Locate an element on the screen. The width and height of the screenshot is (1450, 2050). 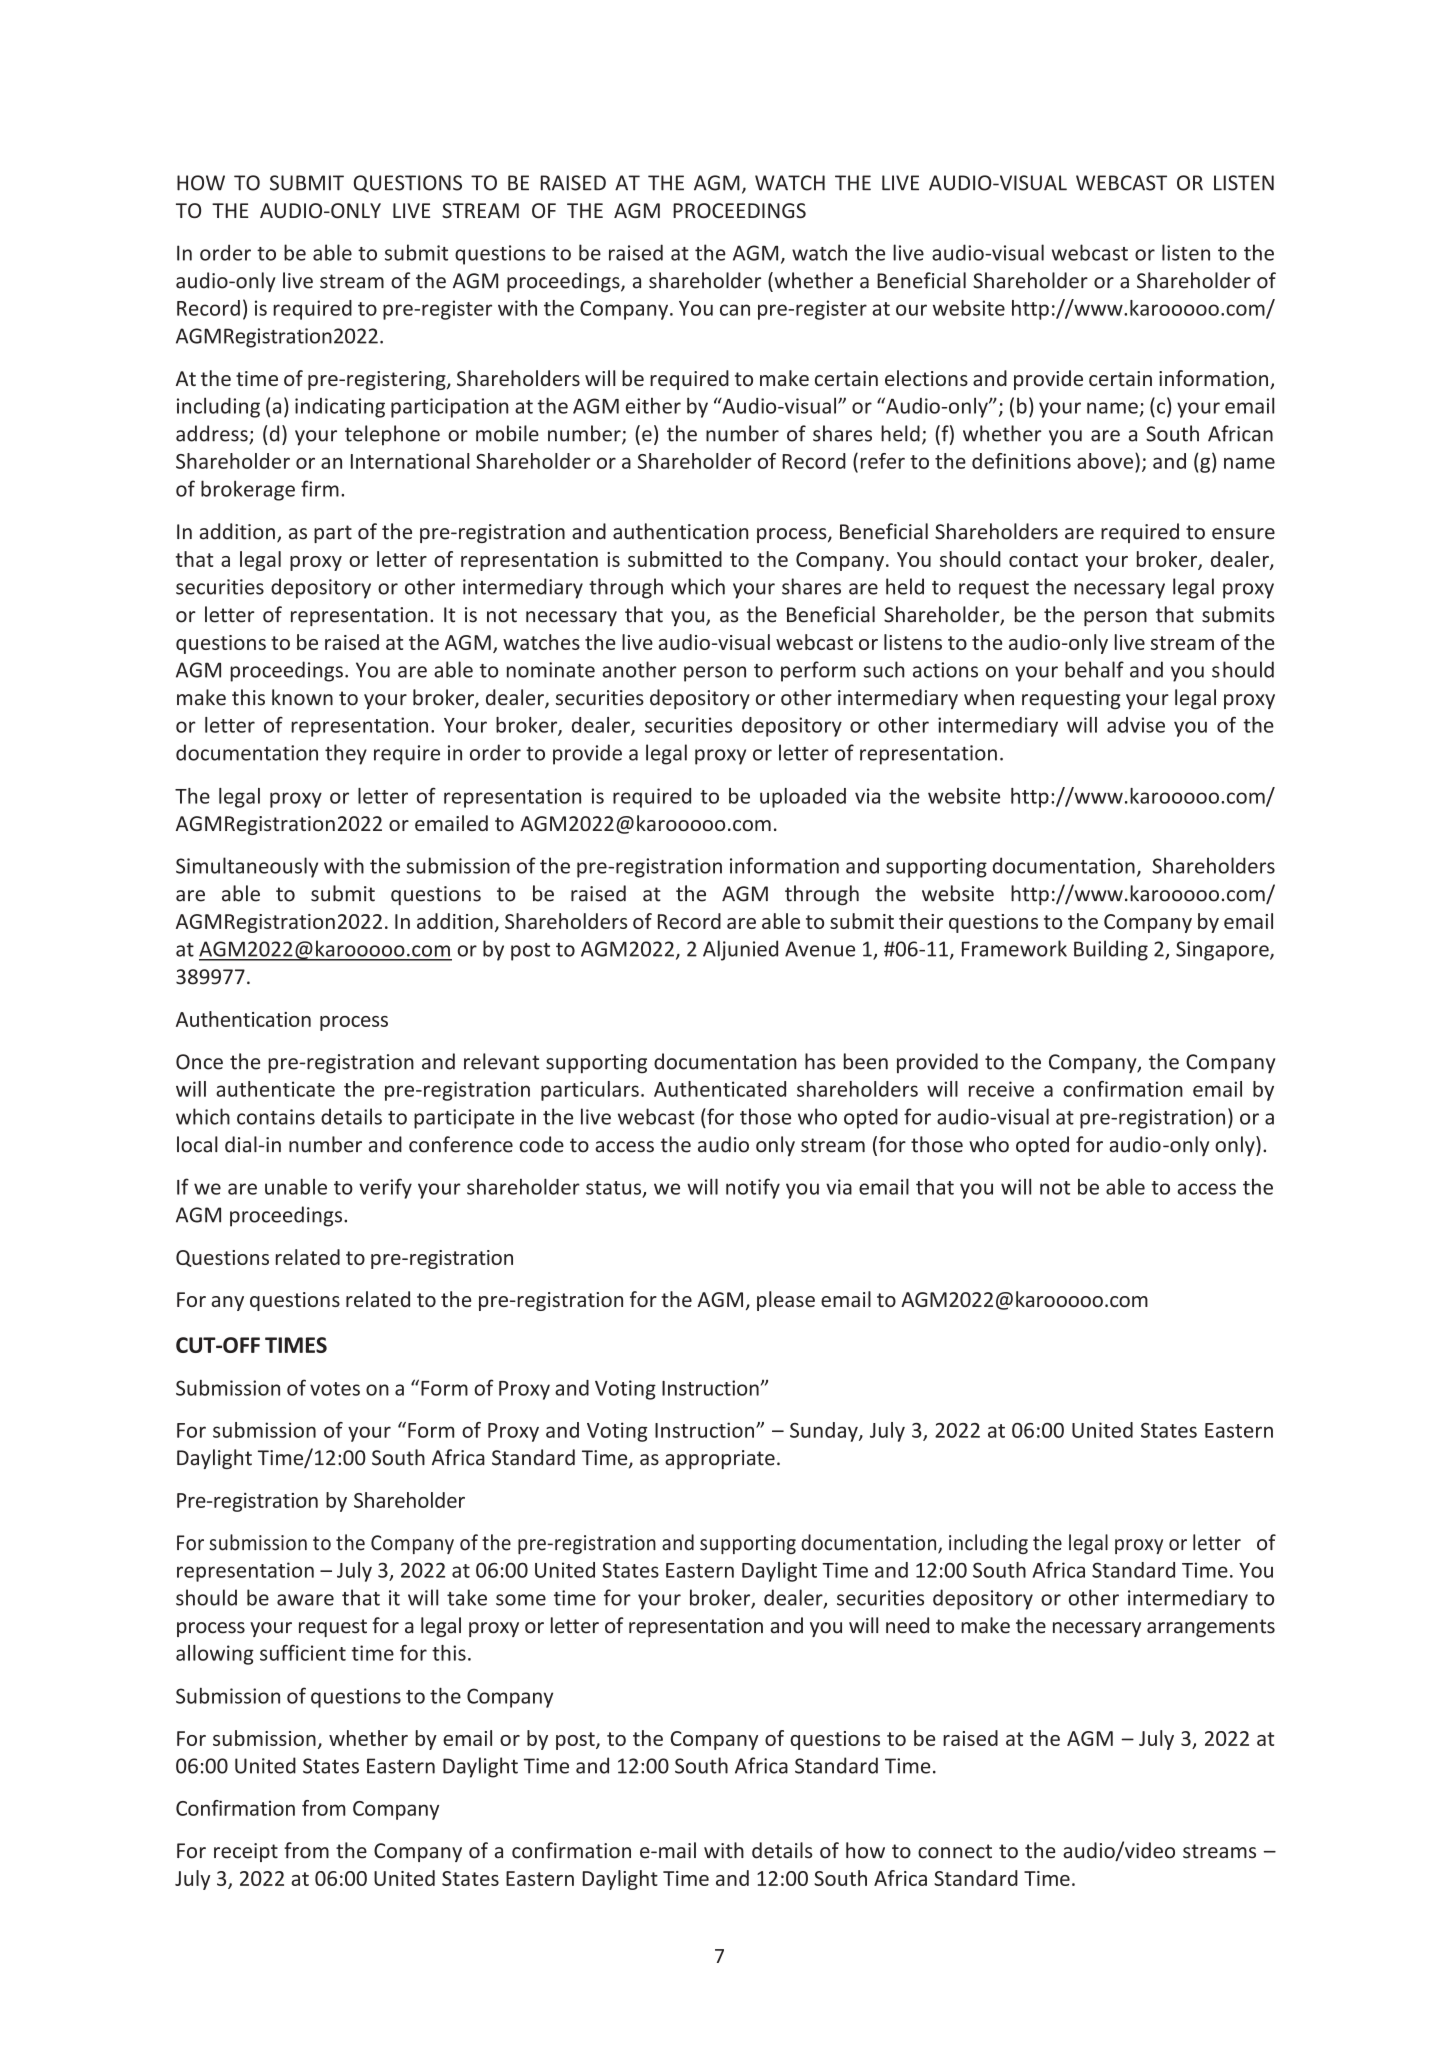
either is located at coordinates (653, 406).
